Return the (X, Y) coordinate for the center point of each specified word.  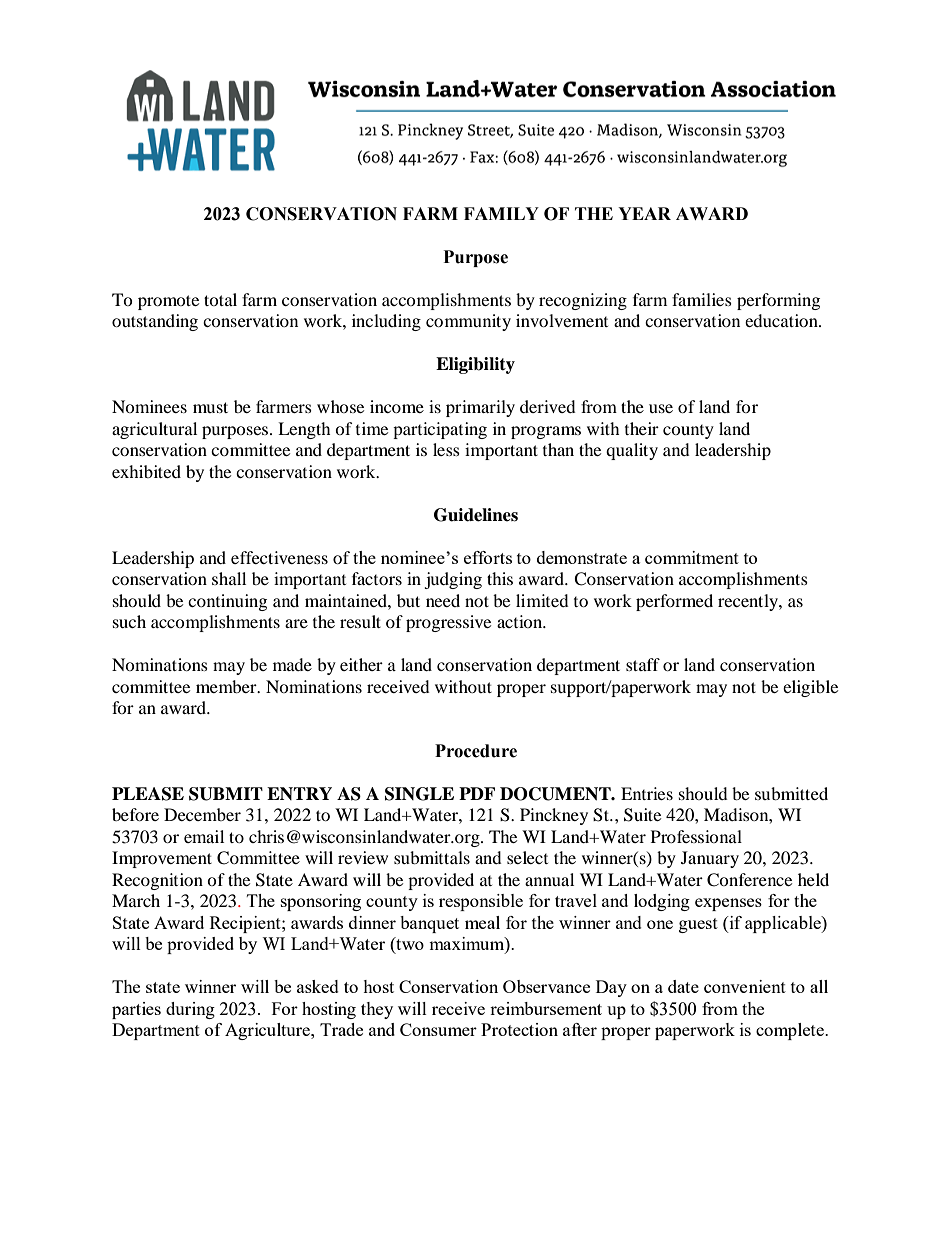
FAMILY (501, 213)
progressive (448, 623)
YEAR (644, 213)
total (220, 299)
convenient (745, 986)
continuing (227, 602)
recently (749, 602)
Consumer (438, 1029)
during (190, 1010)
